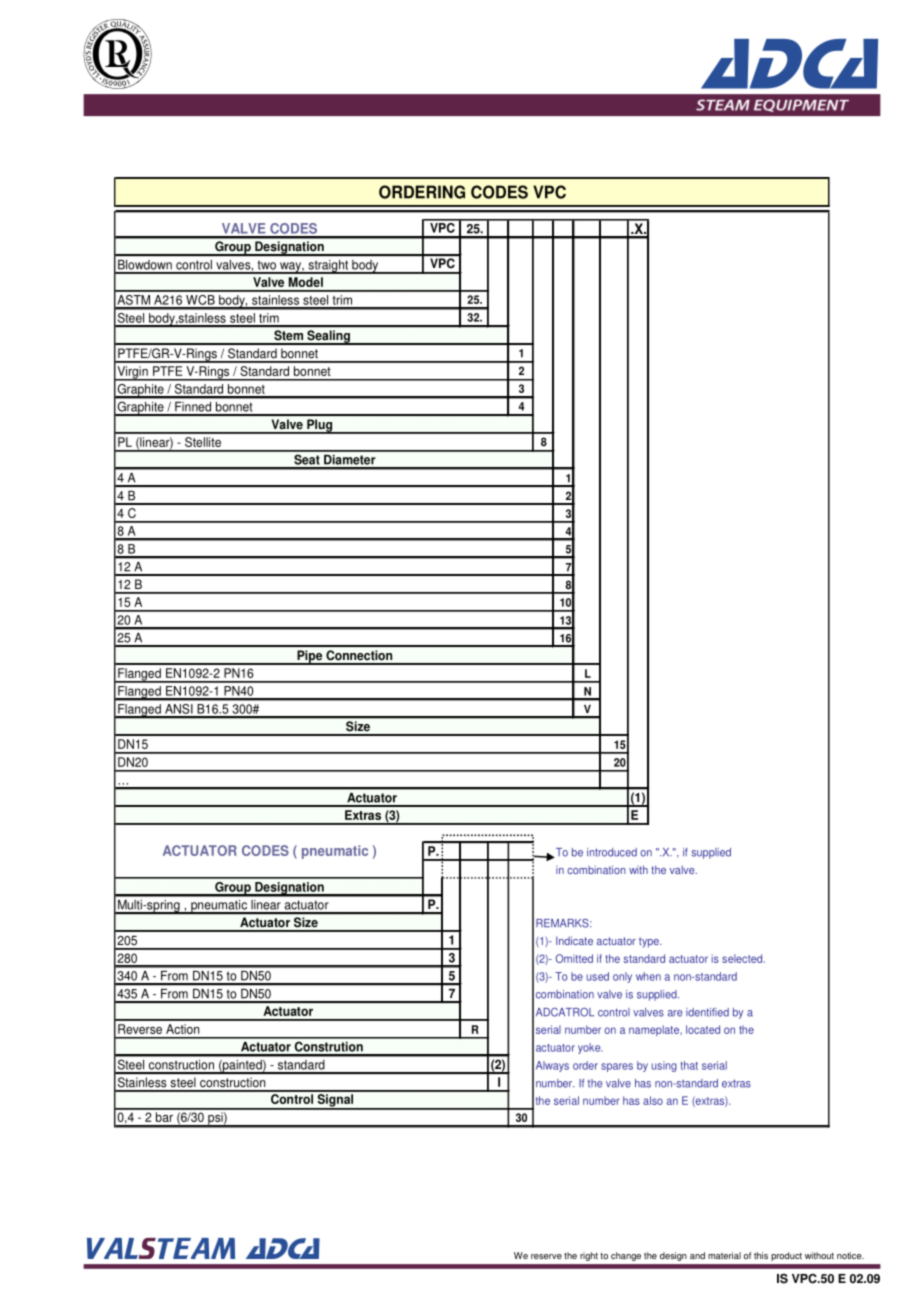  What do you see at coordinates (653, 1100) in the page?
I see `also` at bounding box center [653, 1100].
